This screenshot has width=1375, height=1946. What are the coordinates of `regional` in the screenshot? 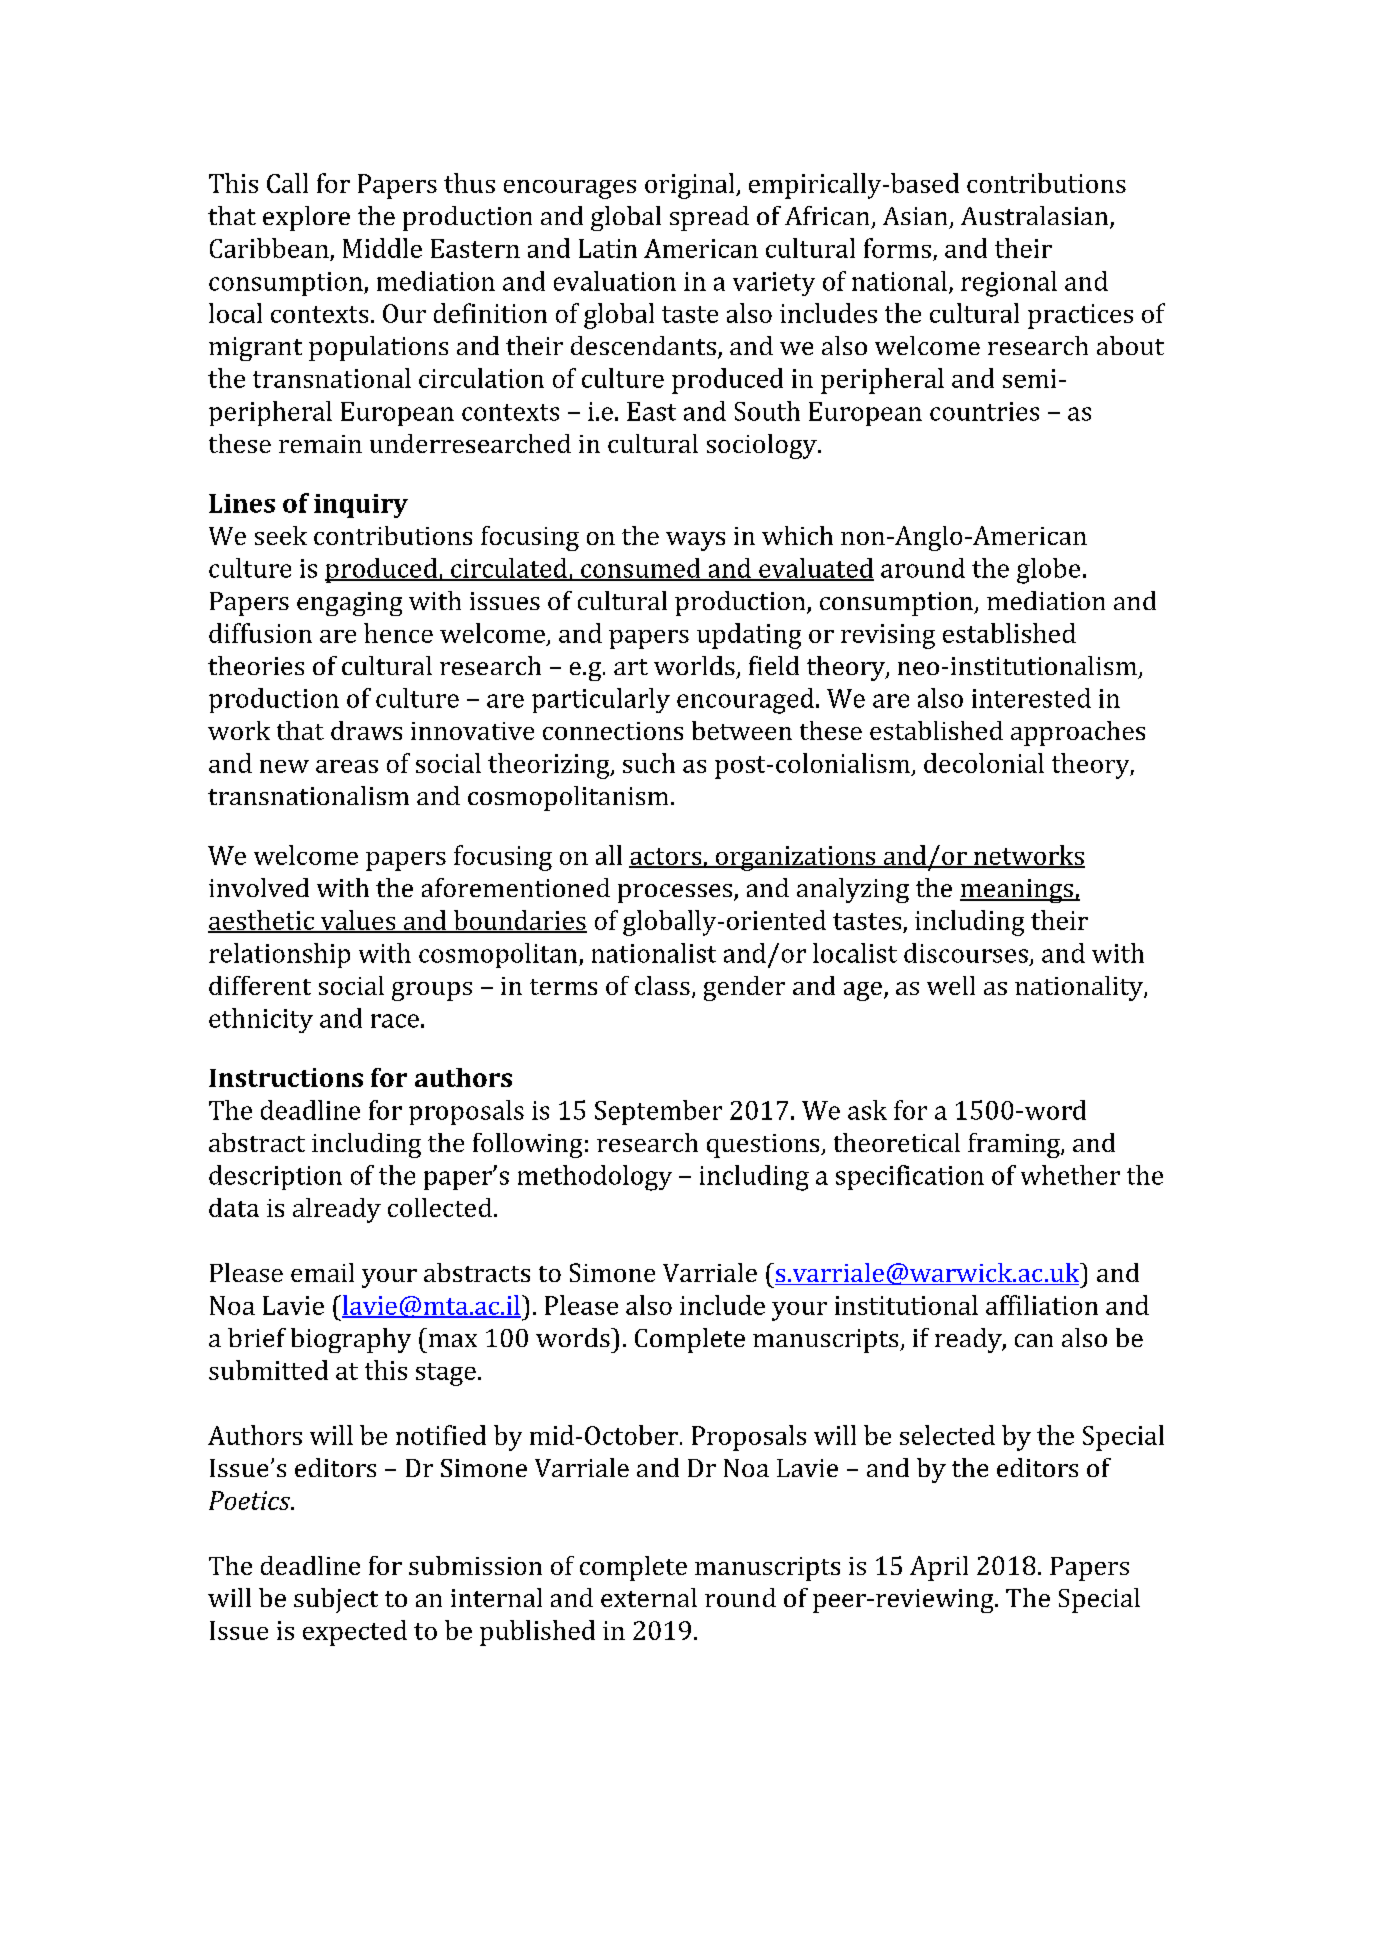 It's located at (1009, 284).
